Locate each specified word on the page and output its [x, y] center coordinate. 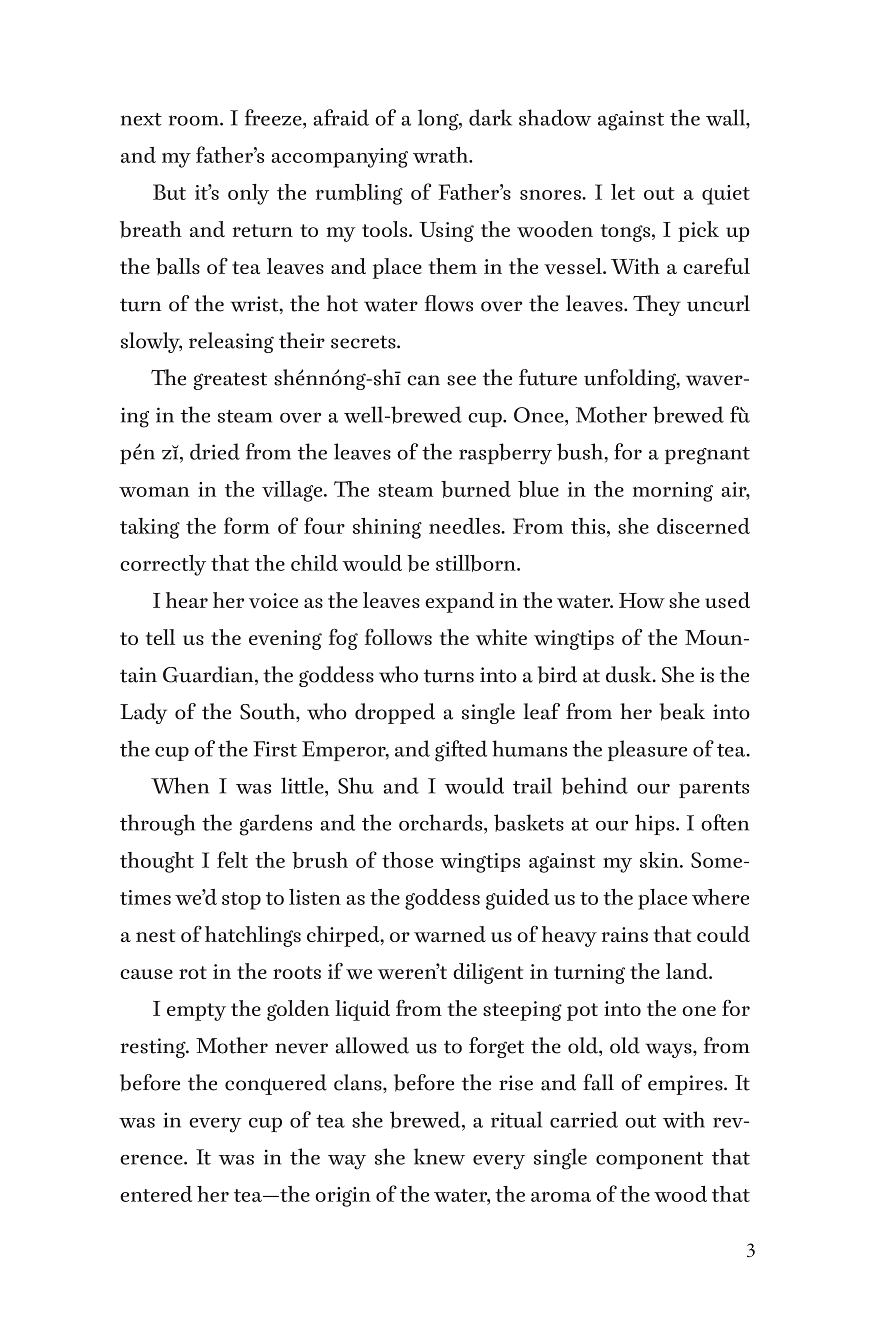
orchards [442, 822]
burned [476, 489]
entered [156, 1194]
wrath [442, 155]
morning [673, 492]
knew [439, 1156]
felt [232, 859]
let [623, 192]
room [195, 120]
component [649, 1160]
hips [656, 824]
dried [215, 451]
